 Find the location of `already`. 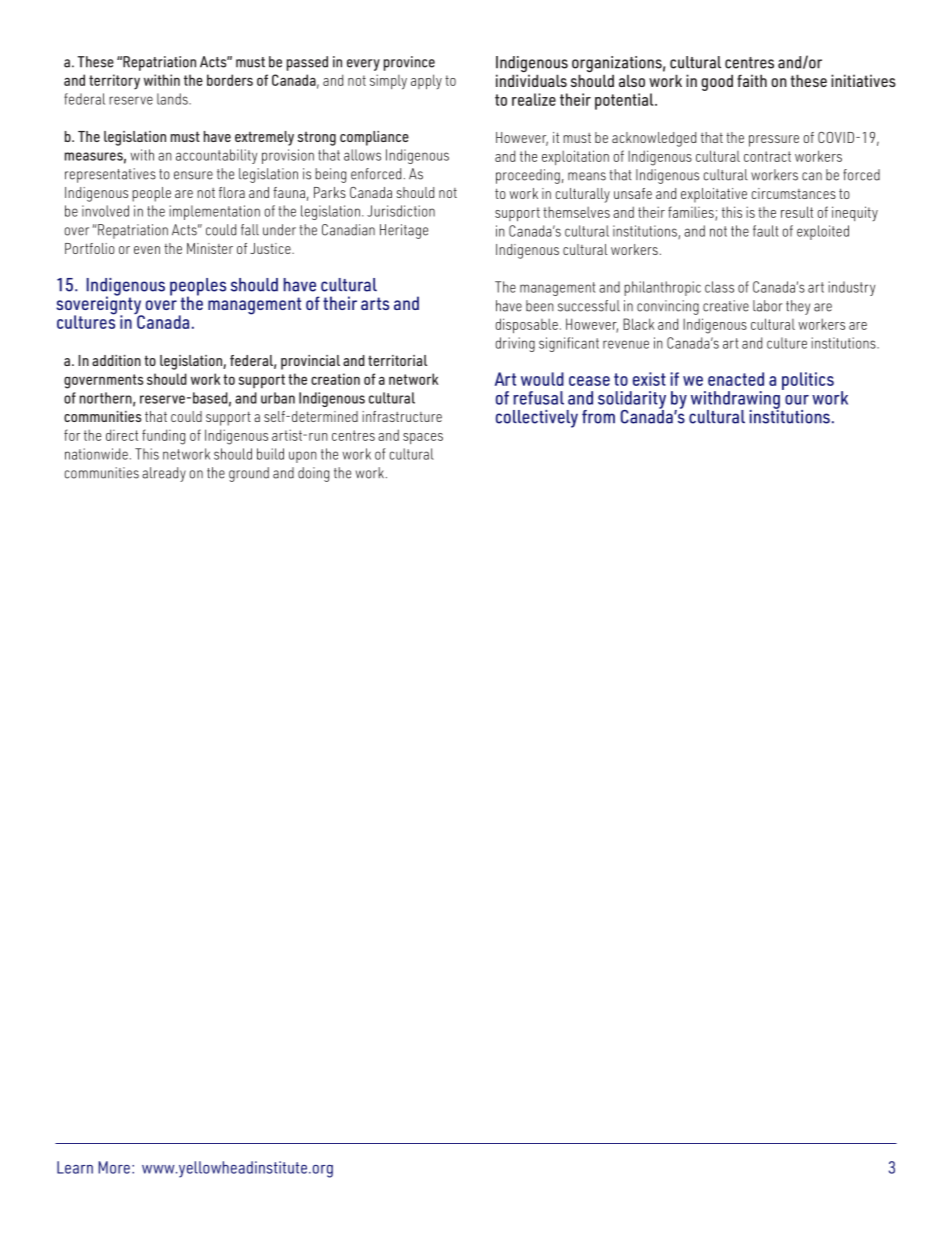

already is located at coordinates (164, 474).
